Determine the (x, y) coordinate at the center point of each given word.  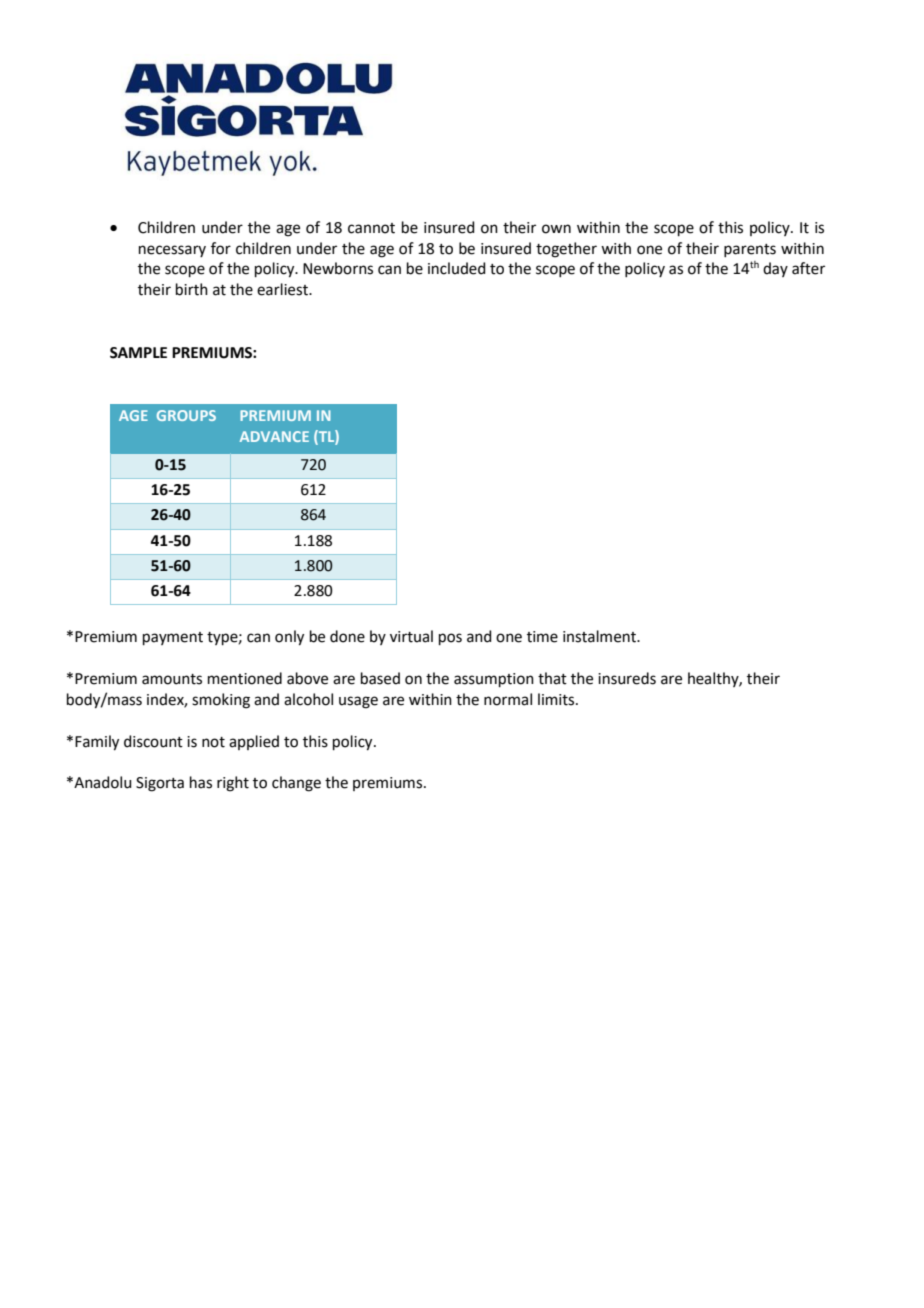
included (457, 268)
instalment (600, 636)
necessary (172, 251)
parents (750, 250)
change (296, 784)
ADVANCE (274, 436)
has (201, 782)
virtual (411, 636)
